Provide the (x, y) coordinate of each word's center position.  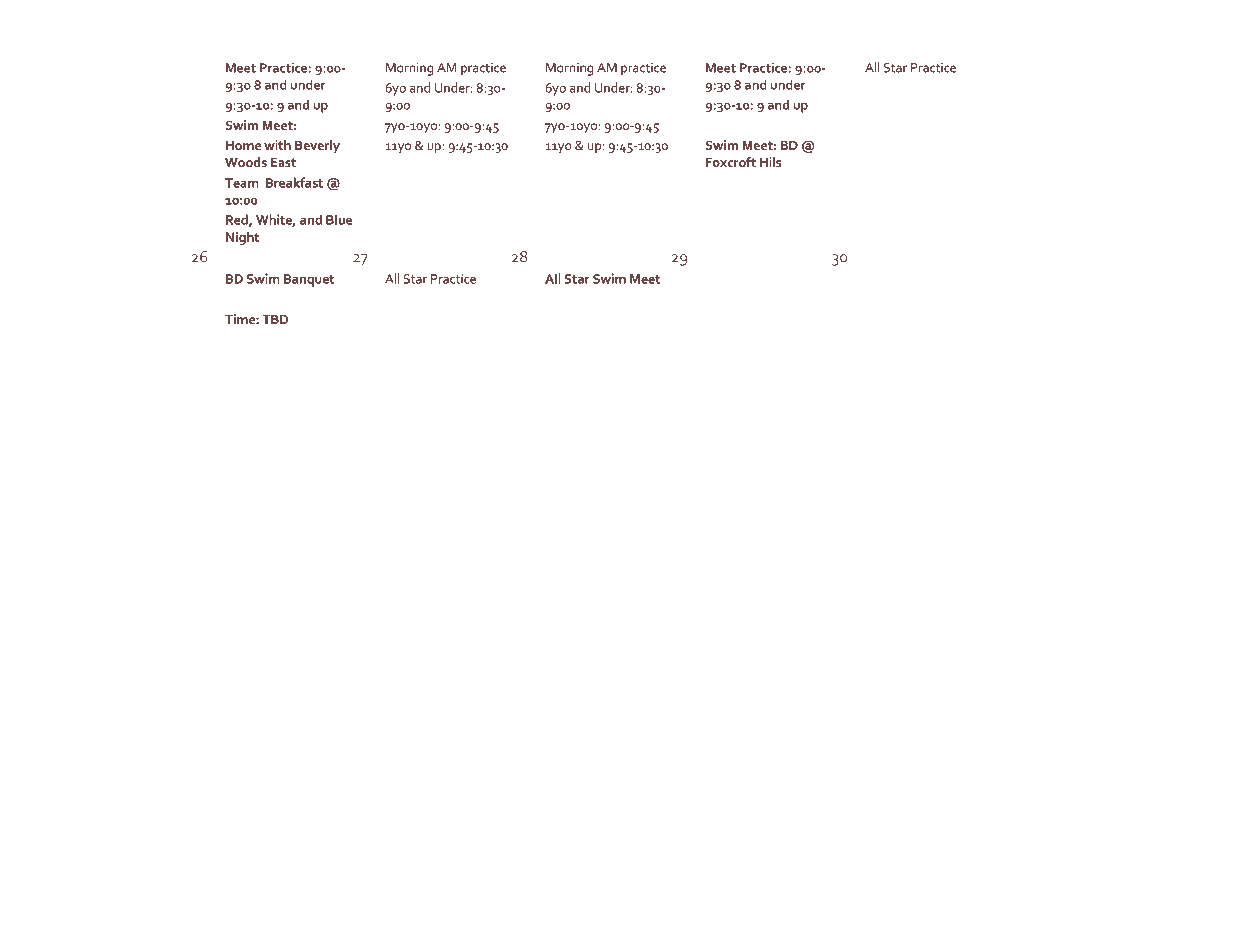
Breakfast (294, 182)
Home (243, 145)
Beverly (317, 146)
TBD (275, 319)
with (277, 145)
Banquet (309, 280)
